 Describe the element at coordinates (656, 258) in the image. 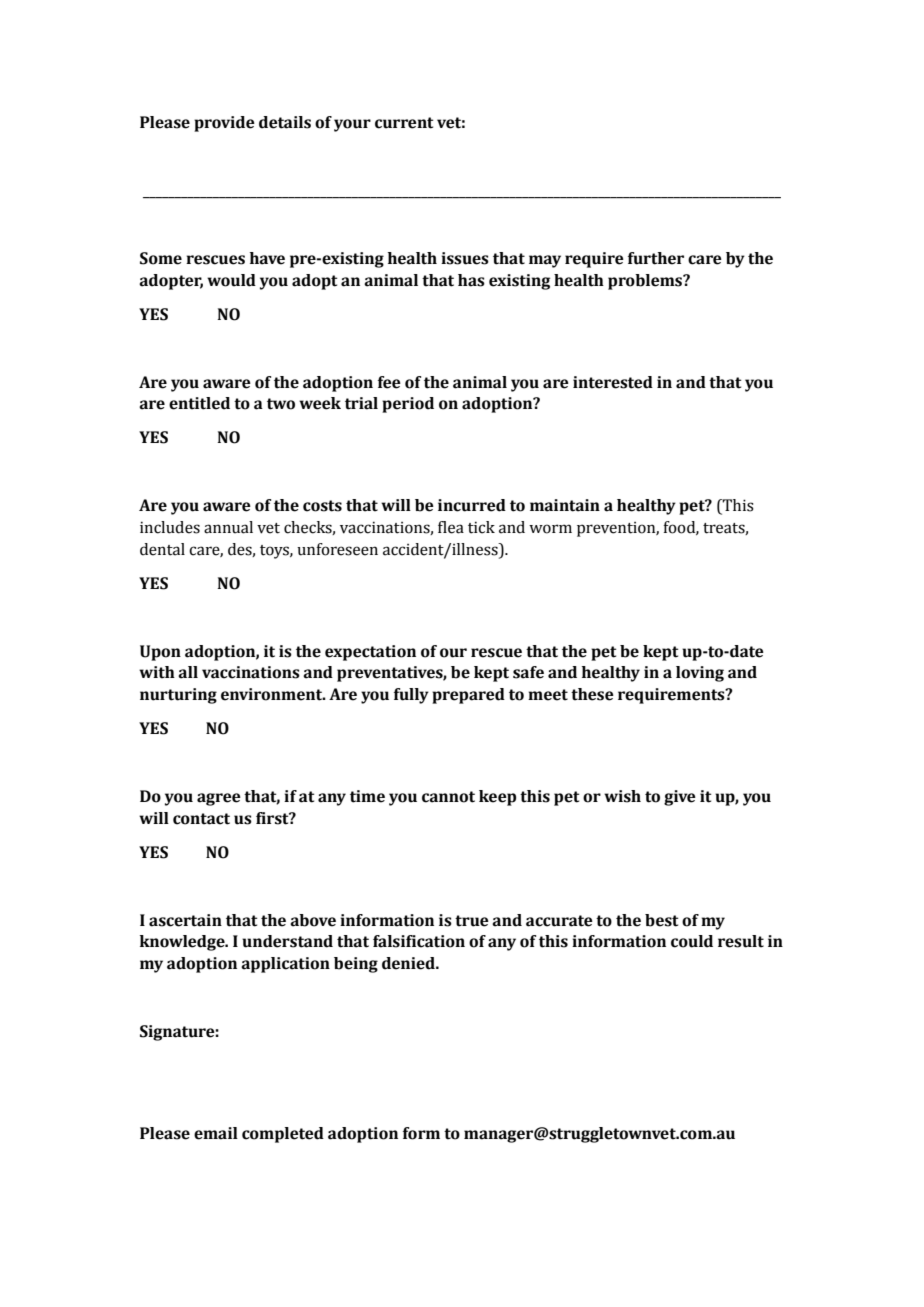

I see `further` at that location.
